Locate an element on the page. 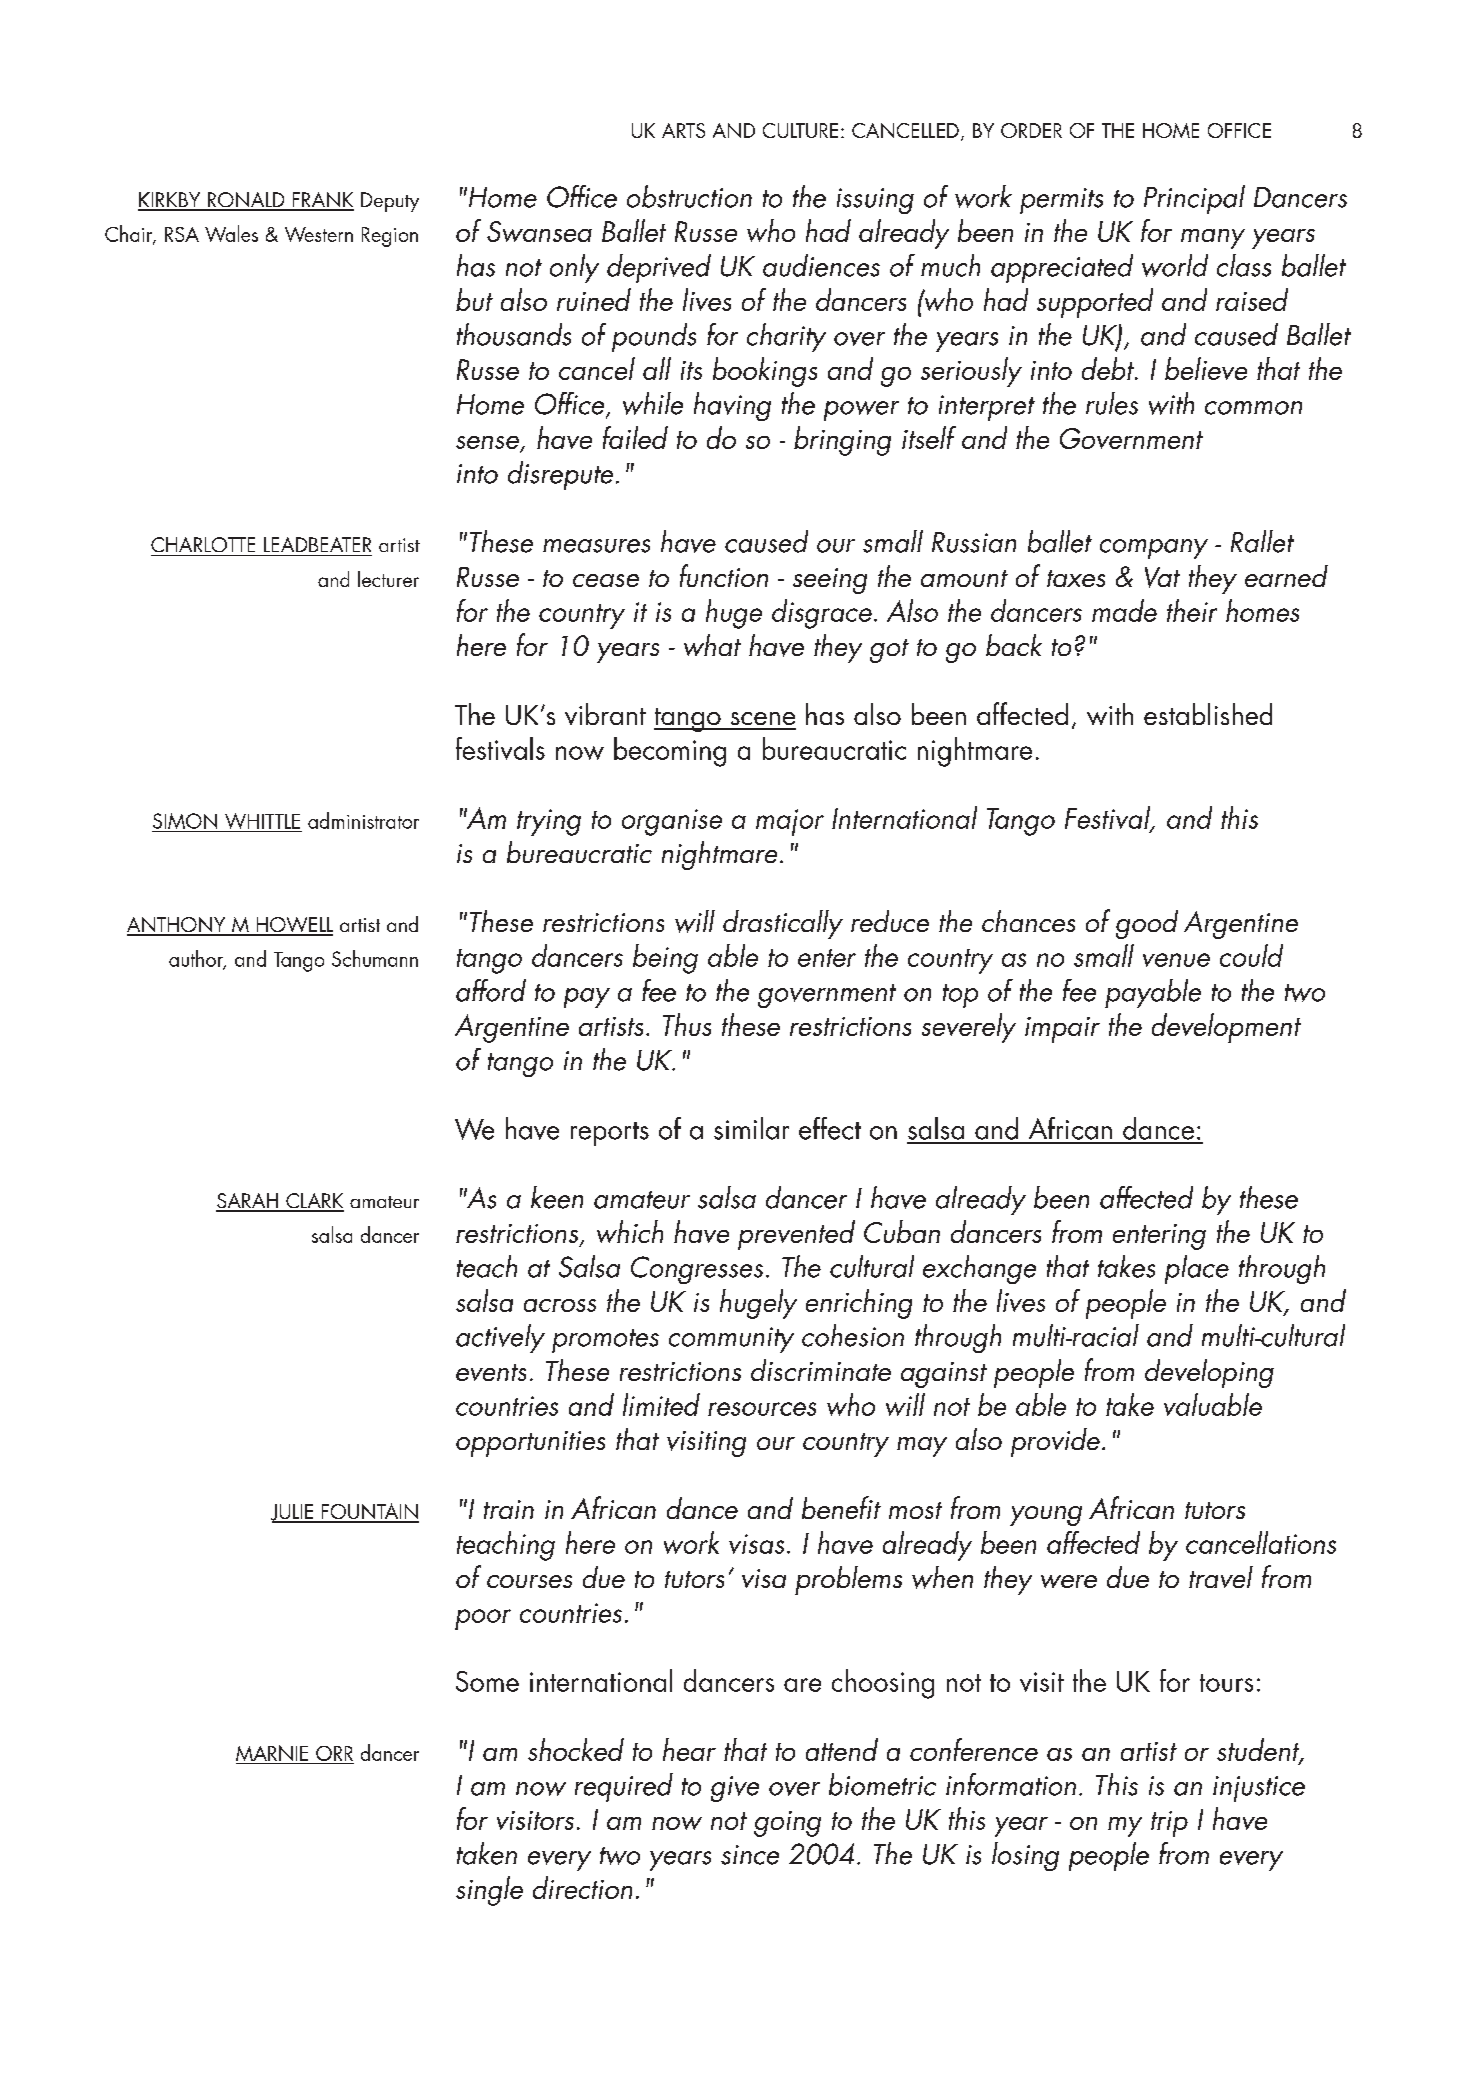 This image has height=2076, width=1468. obstruction is located at coordinates (689, 196).
